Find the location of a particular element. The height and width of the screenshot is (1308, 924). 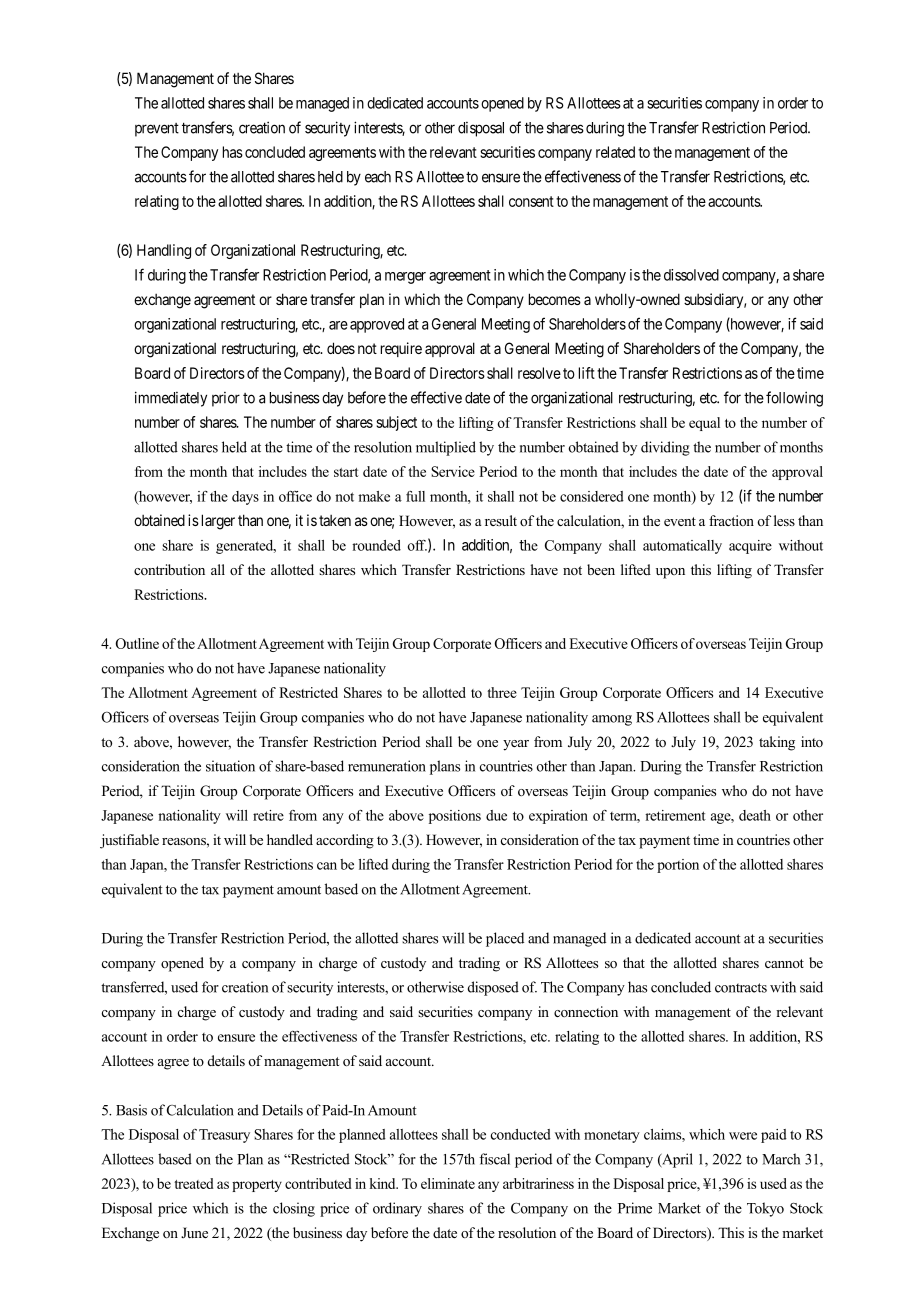

taking is located at coordinates (777, 743).
